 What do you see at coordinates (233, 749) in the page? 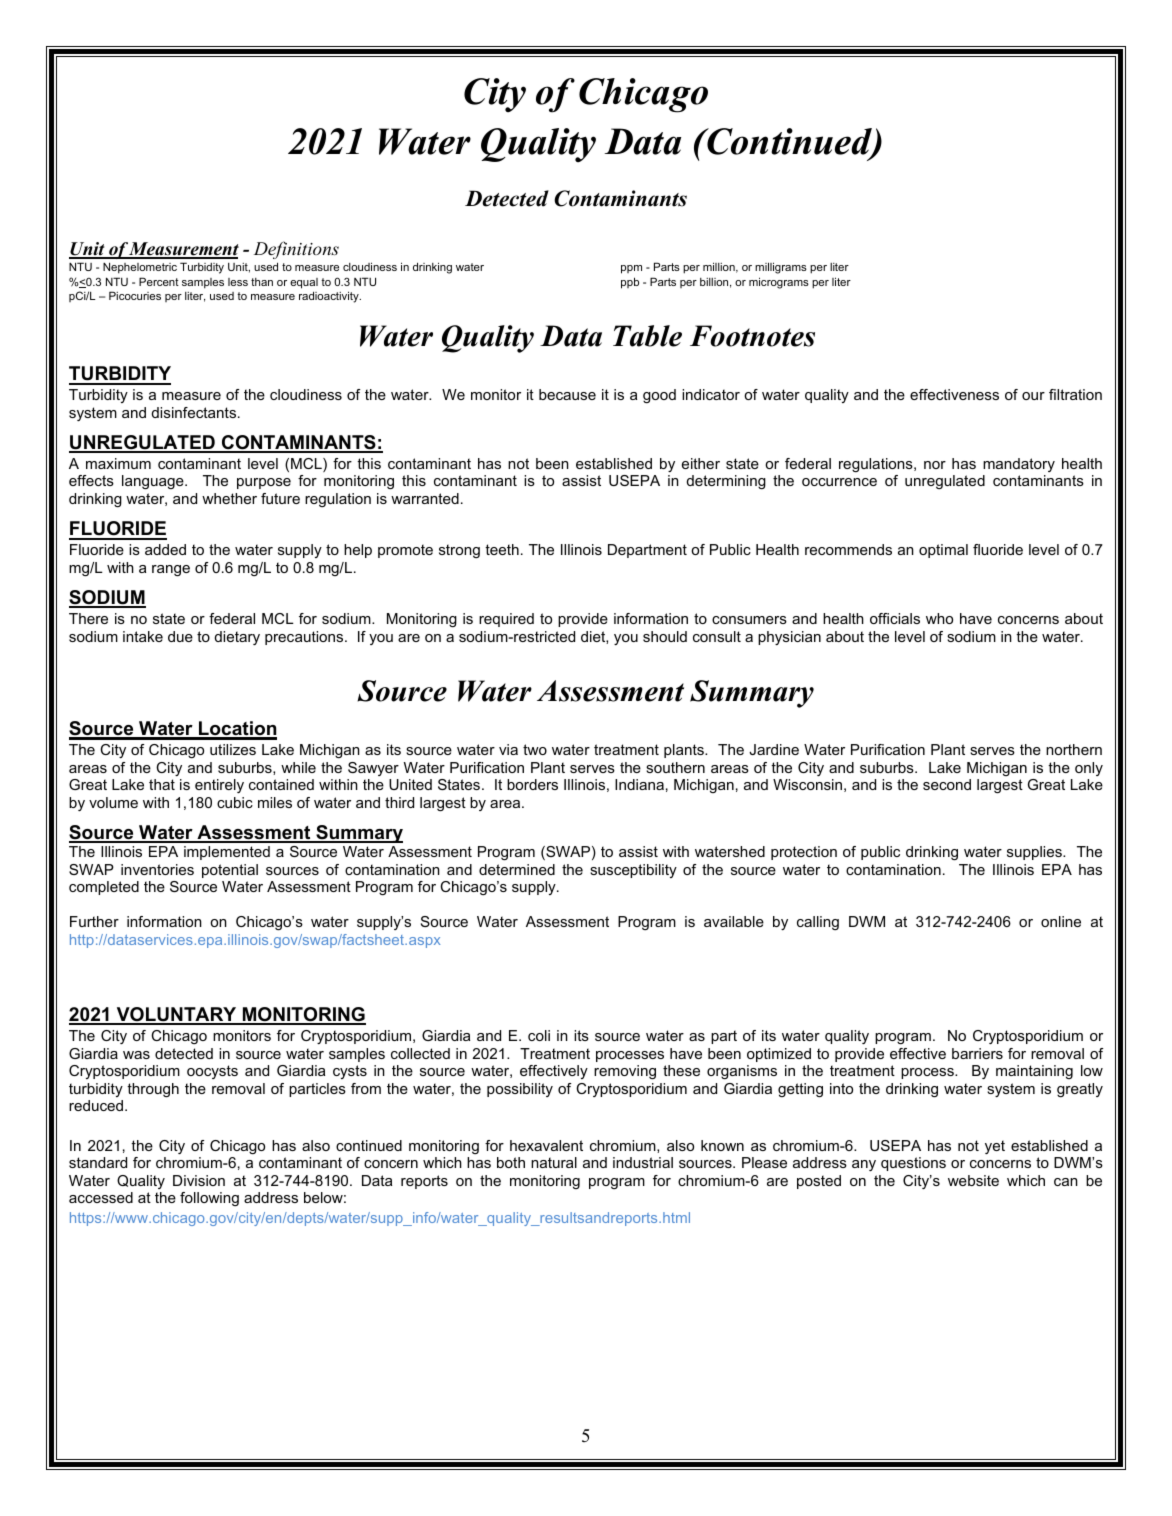
I see `utilizes` at bounding box center [233, 749].
